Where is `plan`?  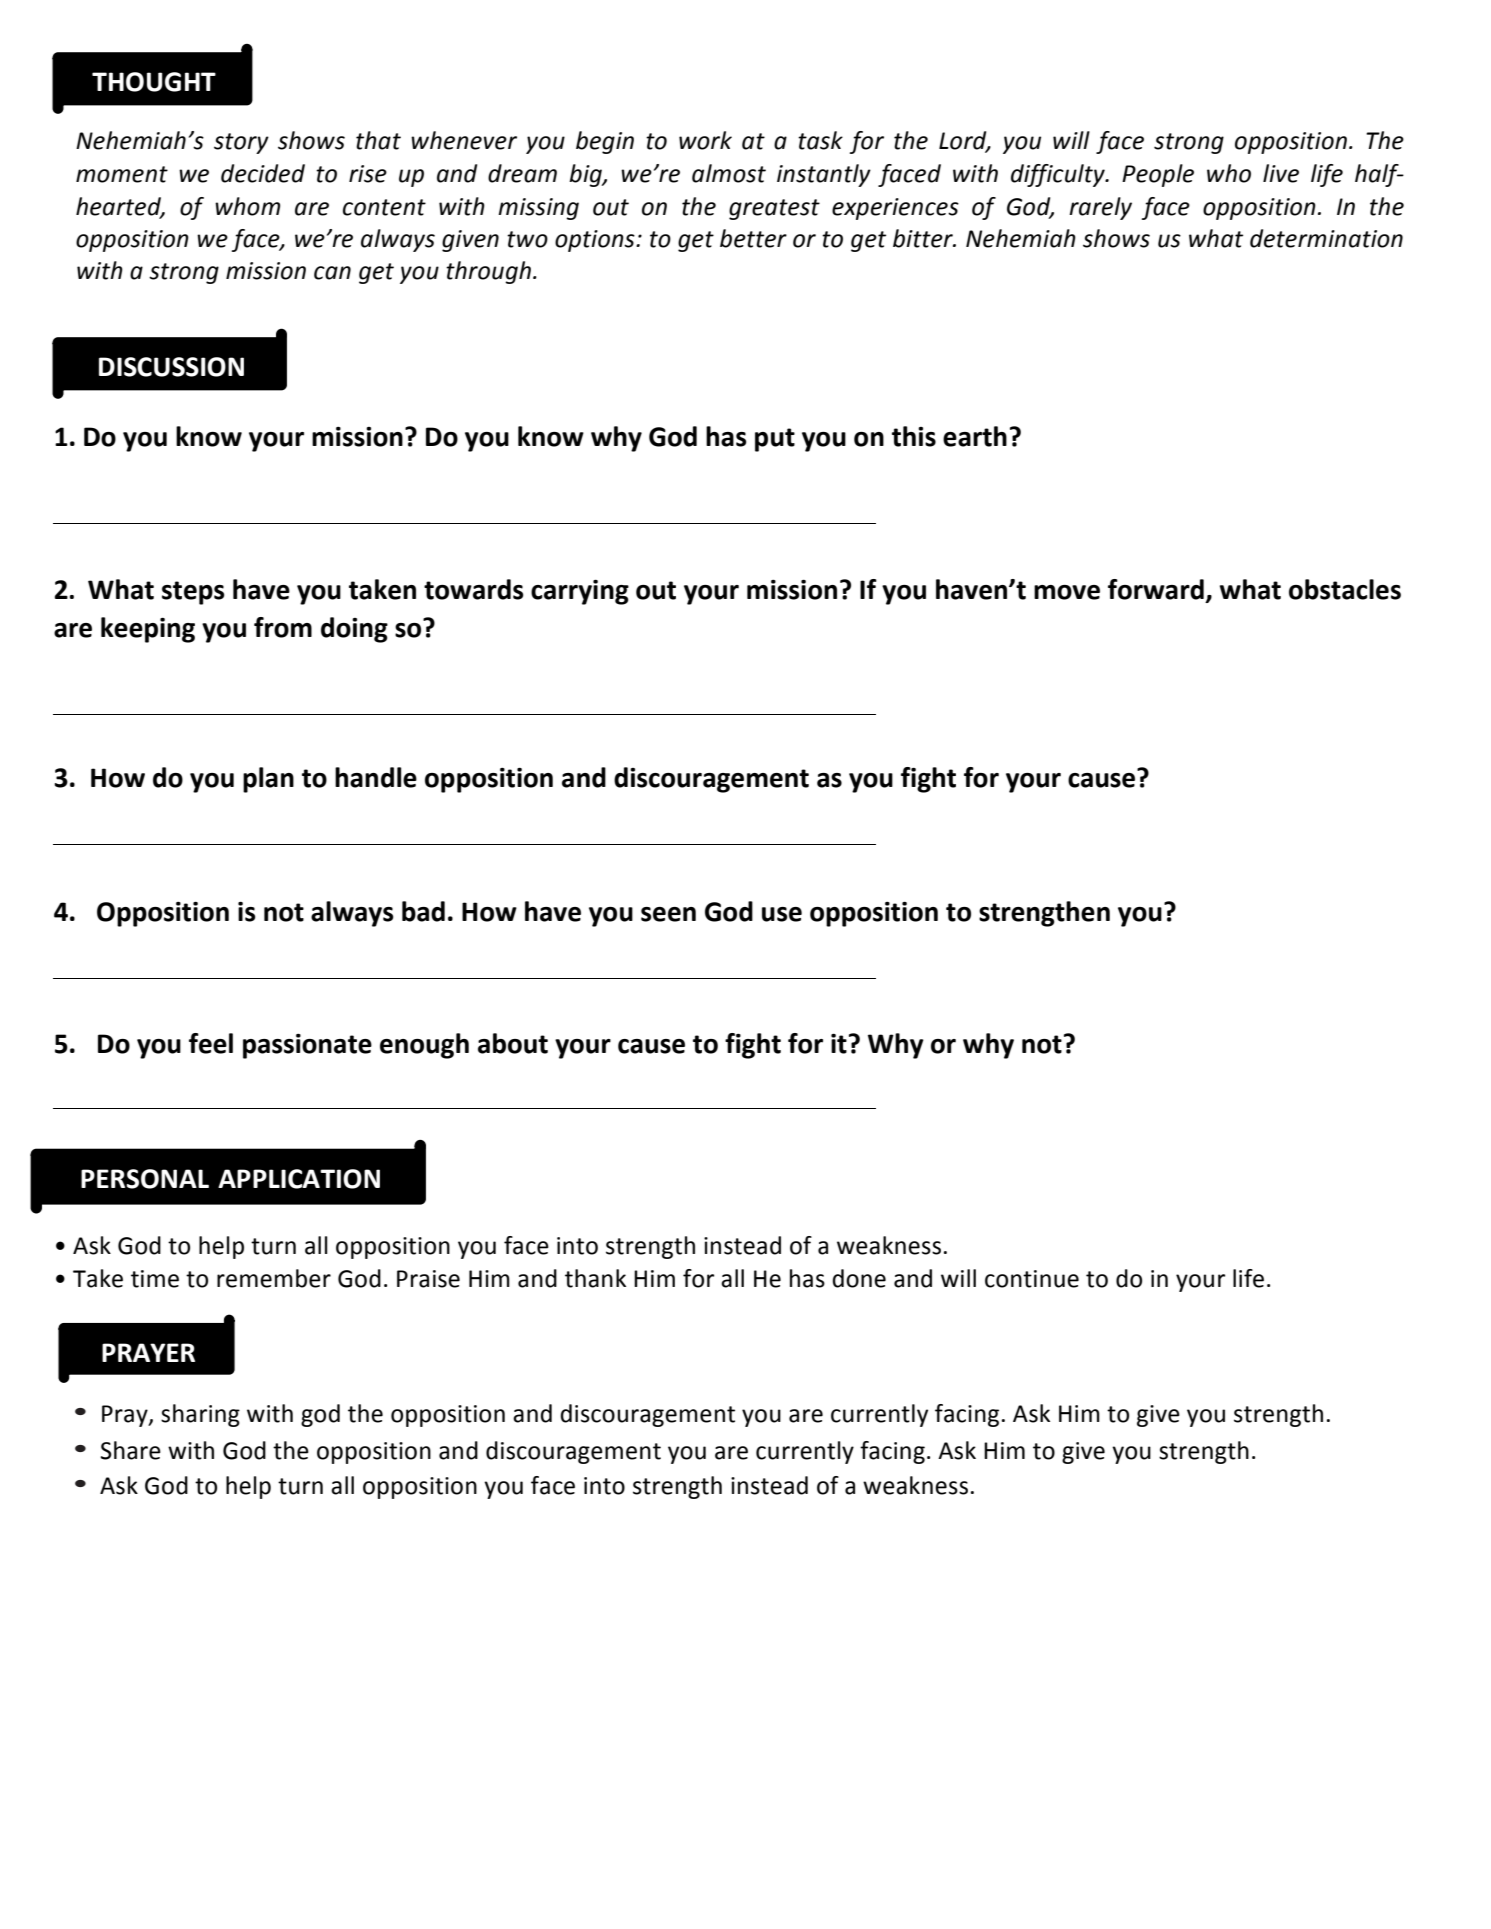 plan is located at coordinates (268, 780).
